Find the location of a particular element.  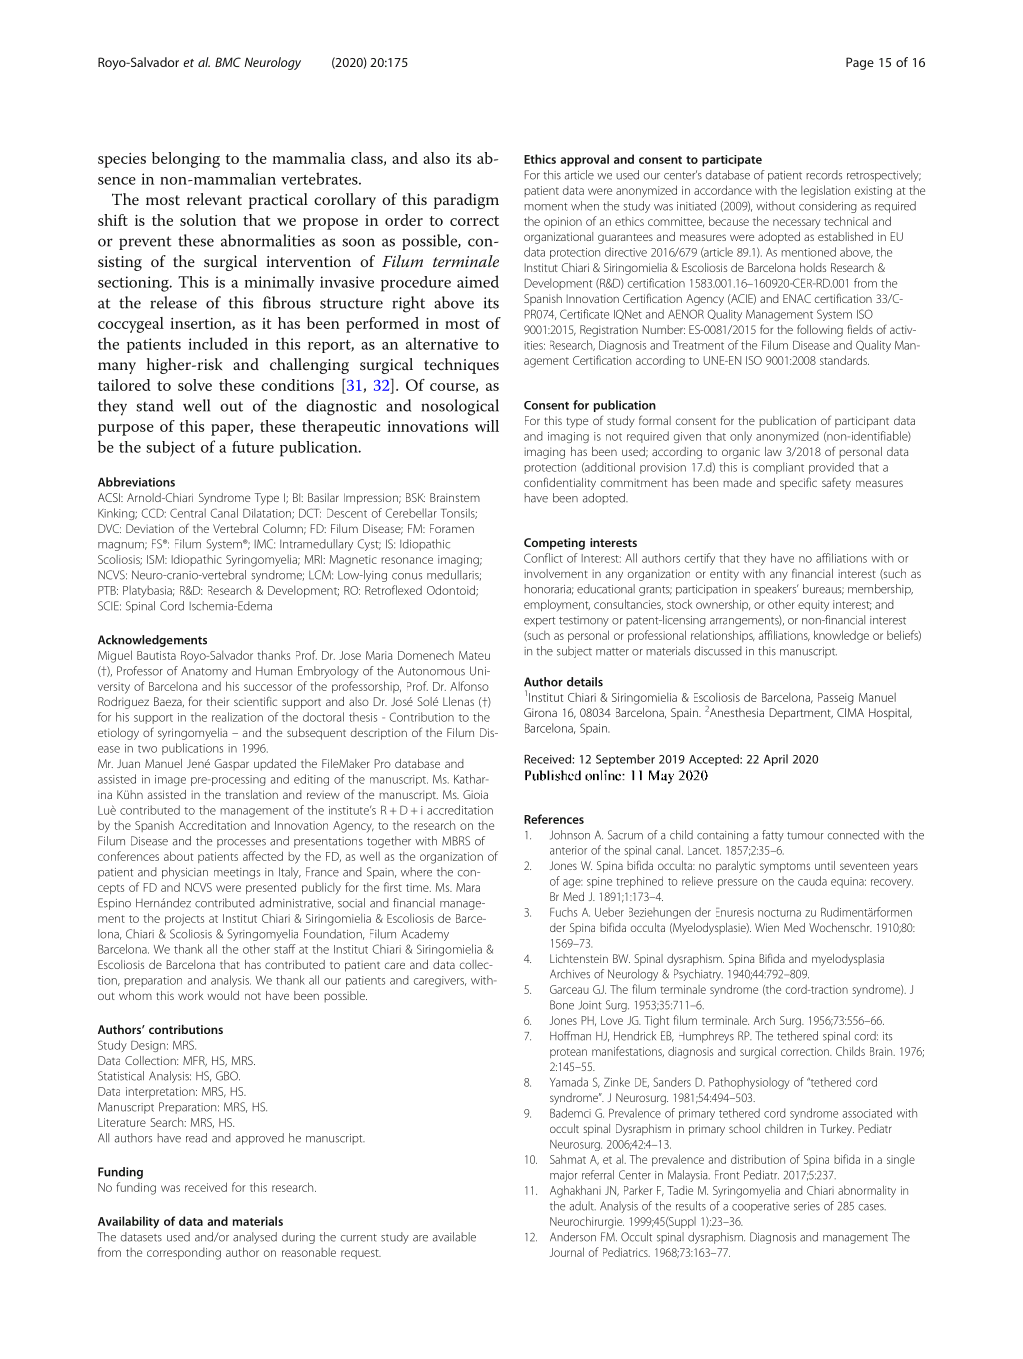

corresponding is located at coordinates (184, 1254).
